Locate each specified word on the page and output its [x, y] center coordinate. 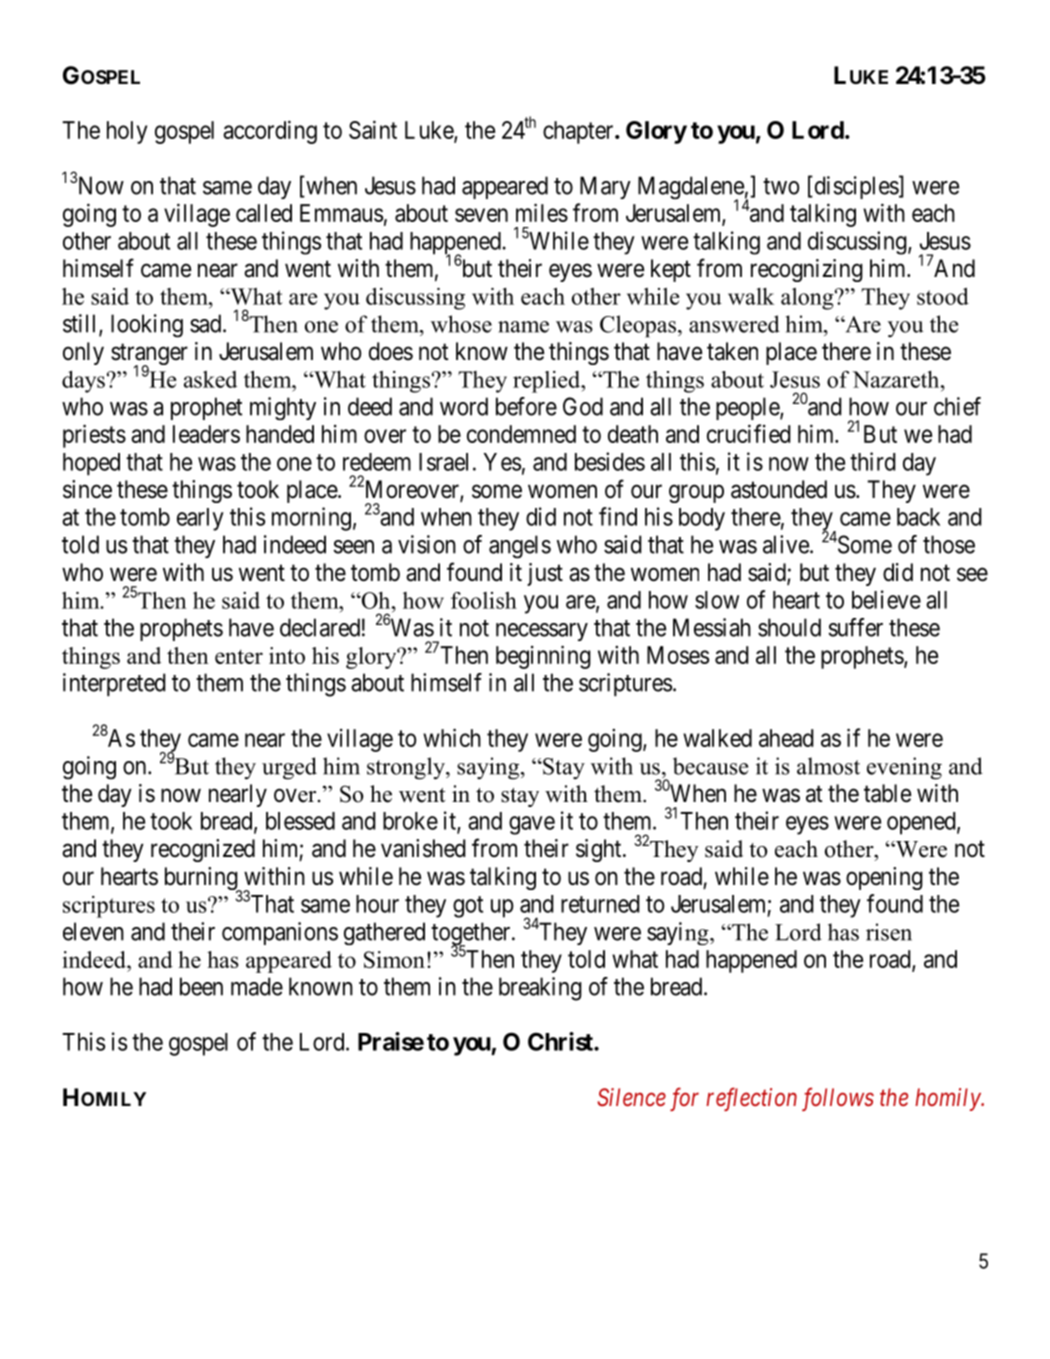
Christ [561, 1041]
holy [127, 132]
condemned [521, 434]
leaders [206, 434]
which [452, 737]
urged [289, 768]
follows [838, 1099]
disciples [855, 187]
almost [828, 766]
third [873, 461]
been [201, 986]
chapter [579, 132]
